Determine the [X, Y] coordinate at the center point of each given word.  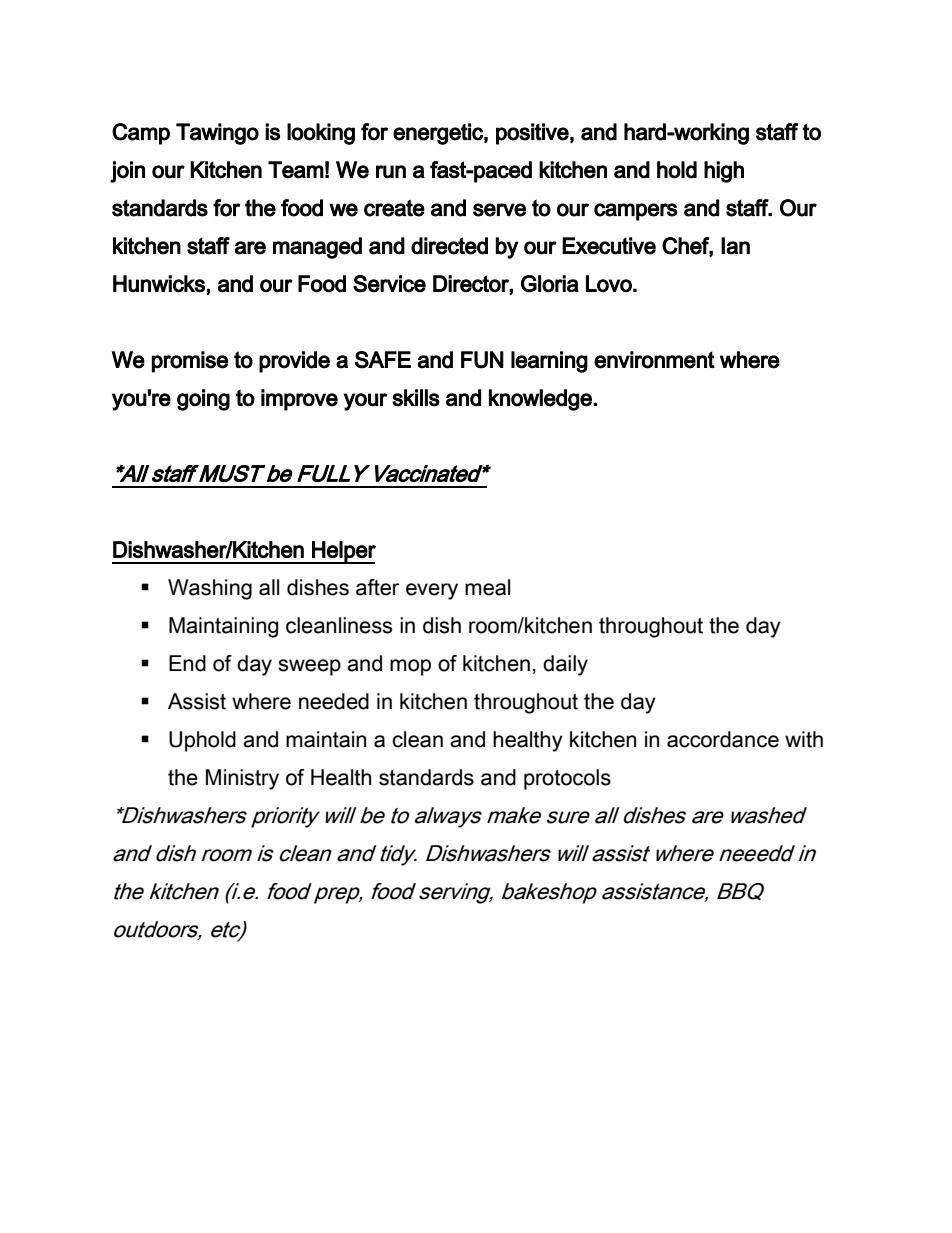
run [391, 172]
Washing [210, 589]
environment [654, 360]
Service [389, 284]
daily [565, 665]
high [724, 172]
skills [416, 398]
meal [487, 587]
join [127, 172]
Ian [735, 246]
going [203, 400]
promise [190, 362]
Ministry [242, 779]
